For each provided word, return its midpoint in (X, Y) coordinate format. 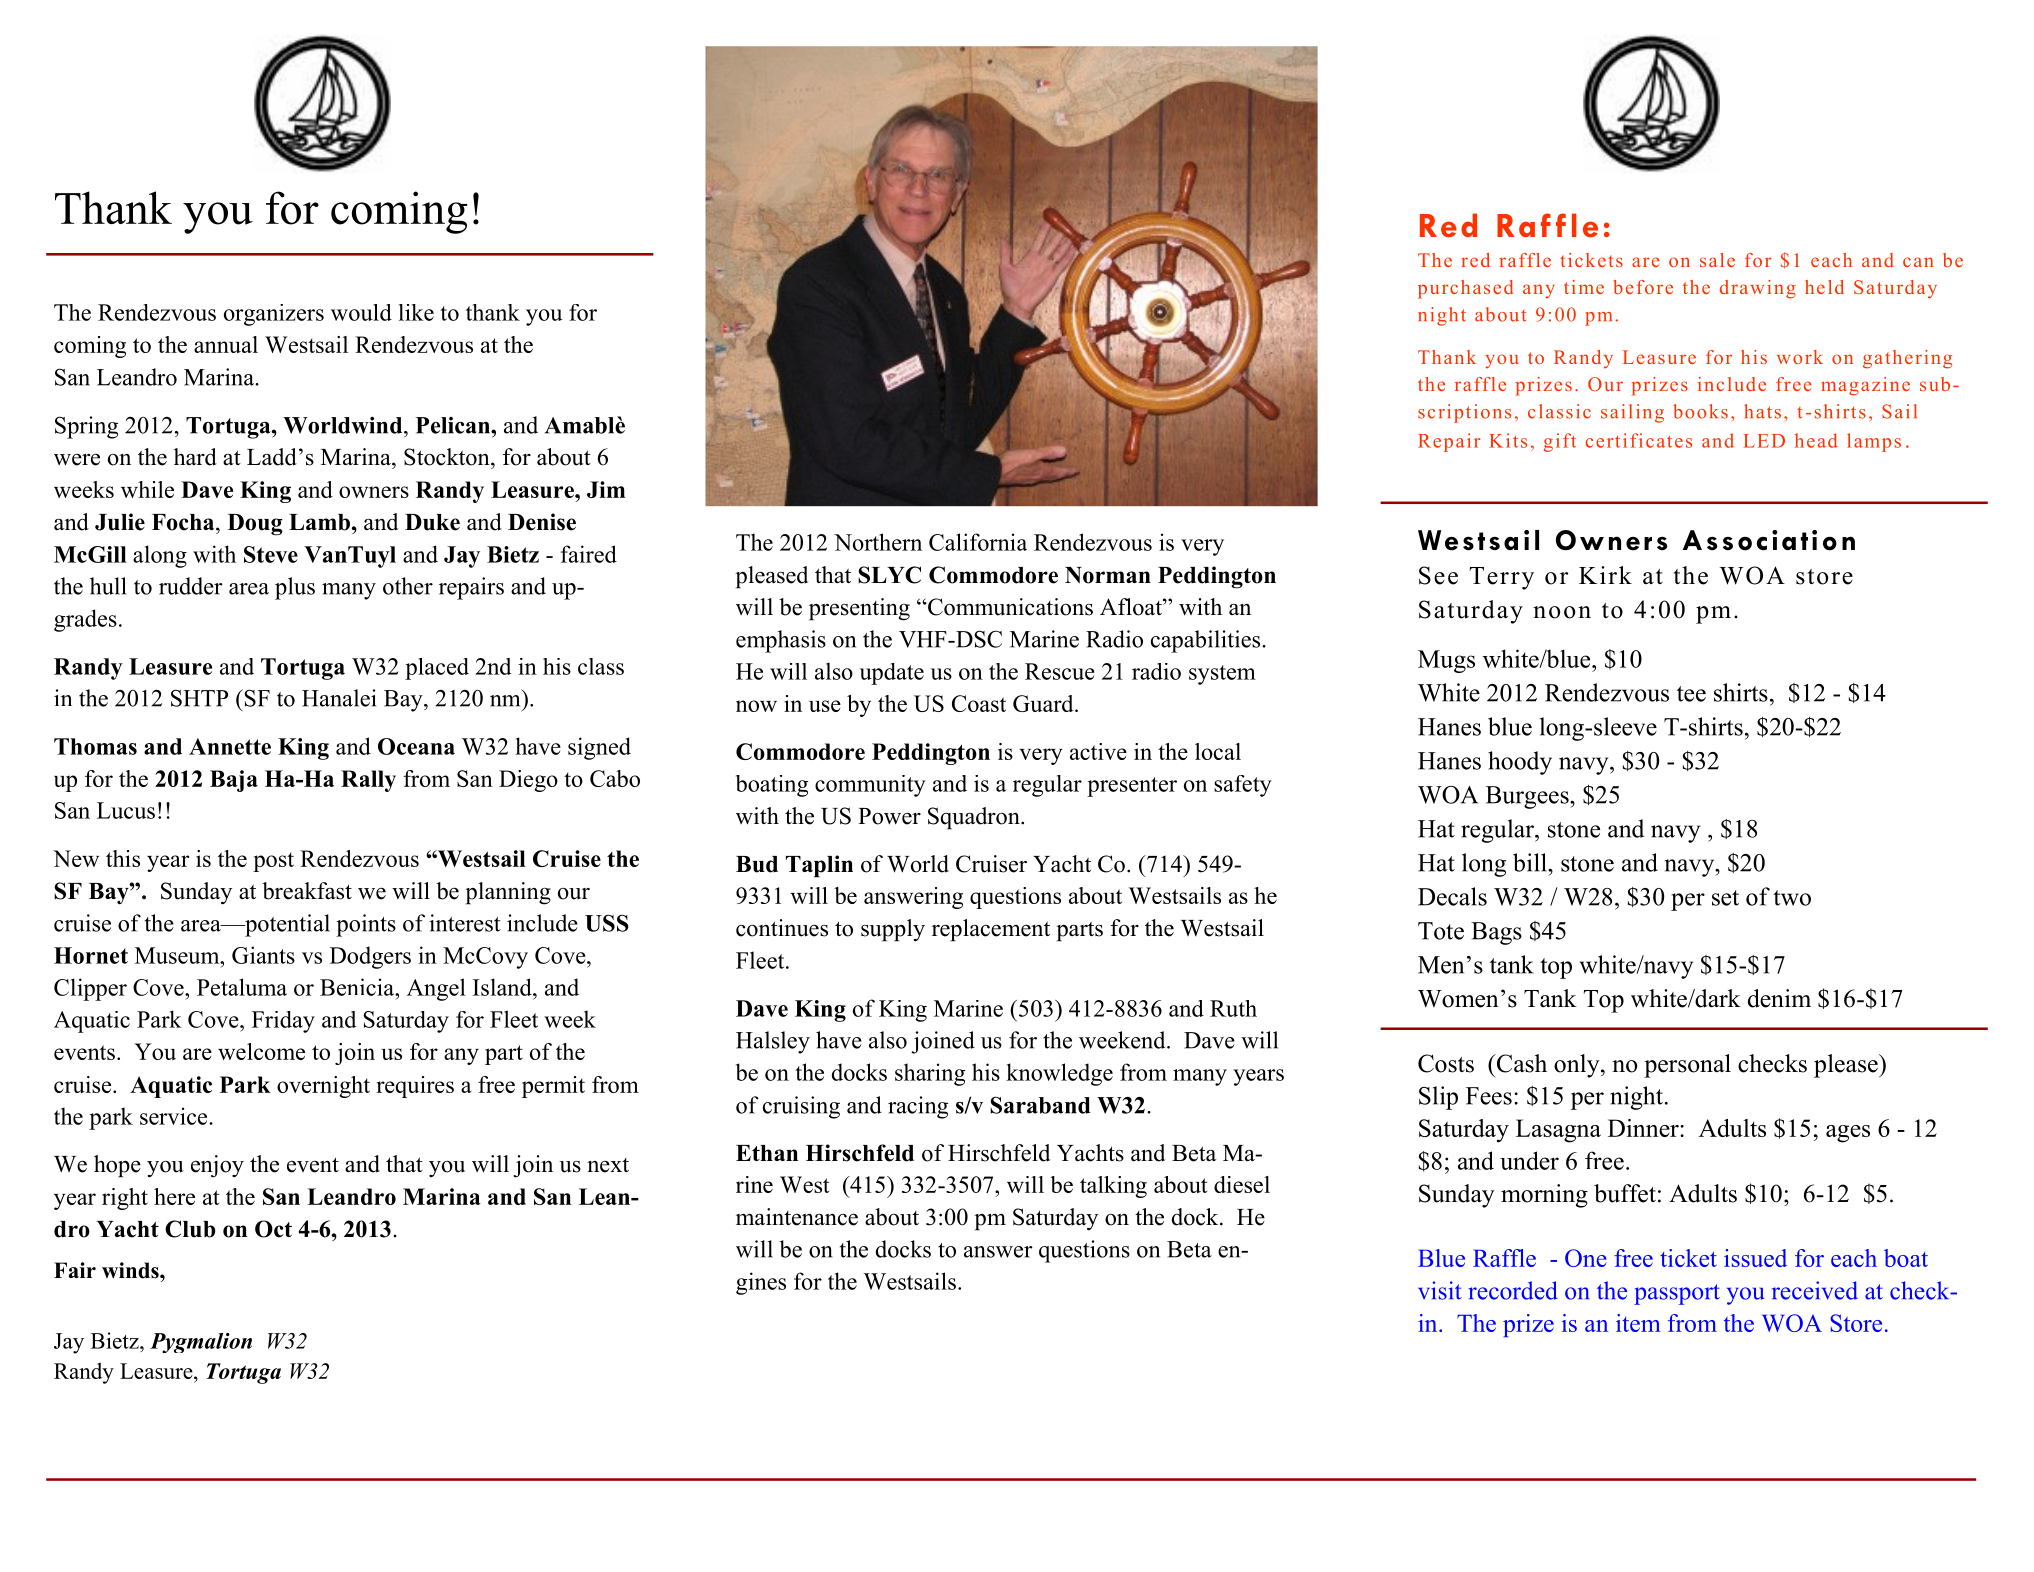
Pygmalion (201, 1343)
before (1643, 287)
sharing (930, 1074)
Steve (271, 554)
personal (1687, 1066)
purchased (1465, 289)
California (978, 542)
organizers (274, 315)
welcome (261, 1051)
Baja (234, 781)
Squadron (975, 818)
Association (1769, 540)
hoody (1520, 763)
